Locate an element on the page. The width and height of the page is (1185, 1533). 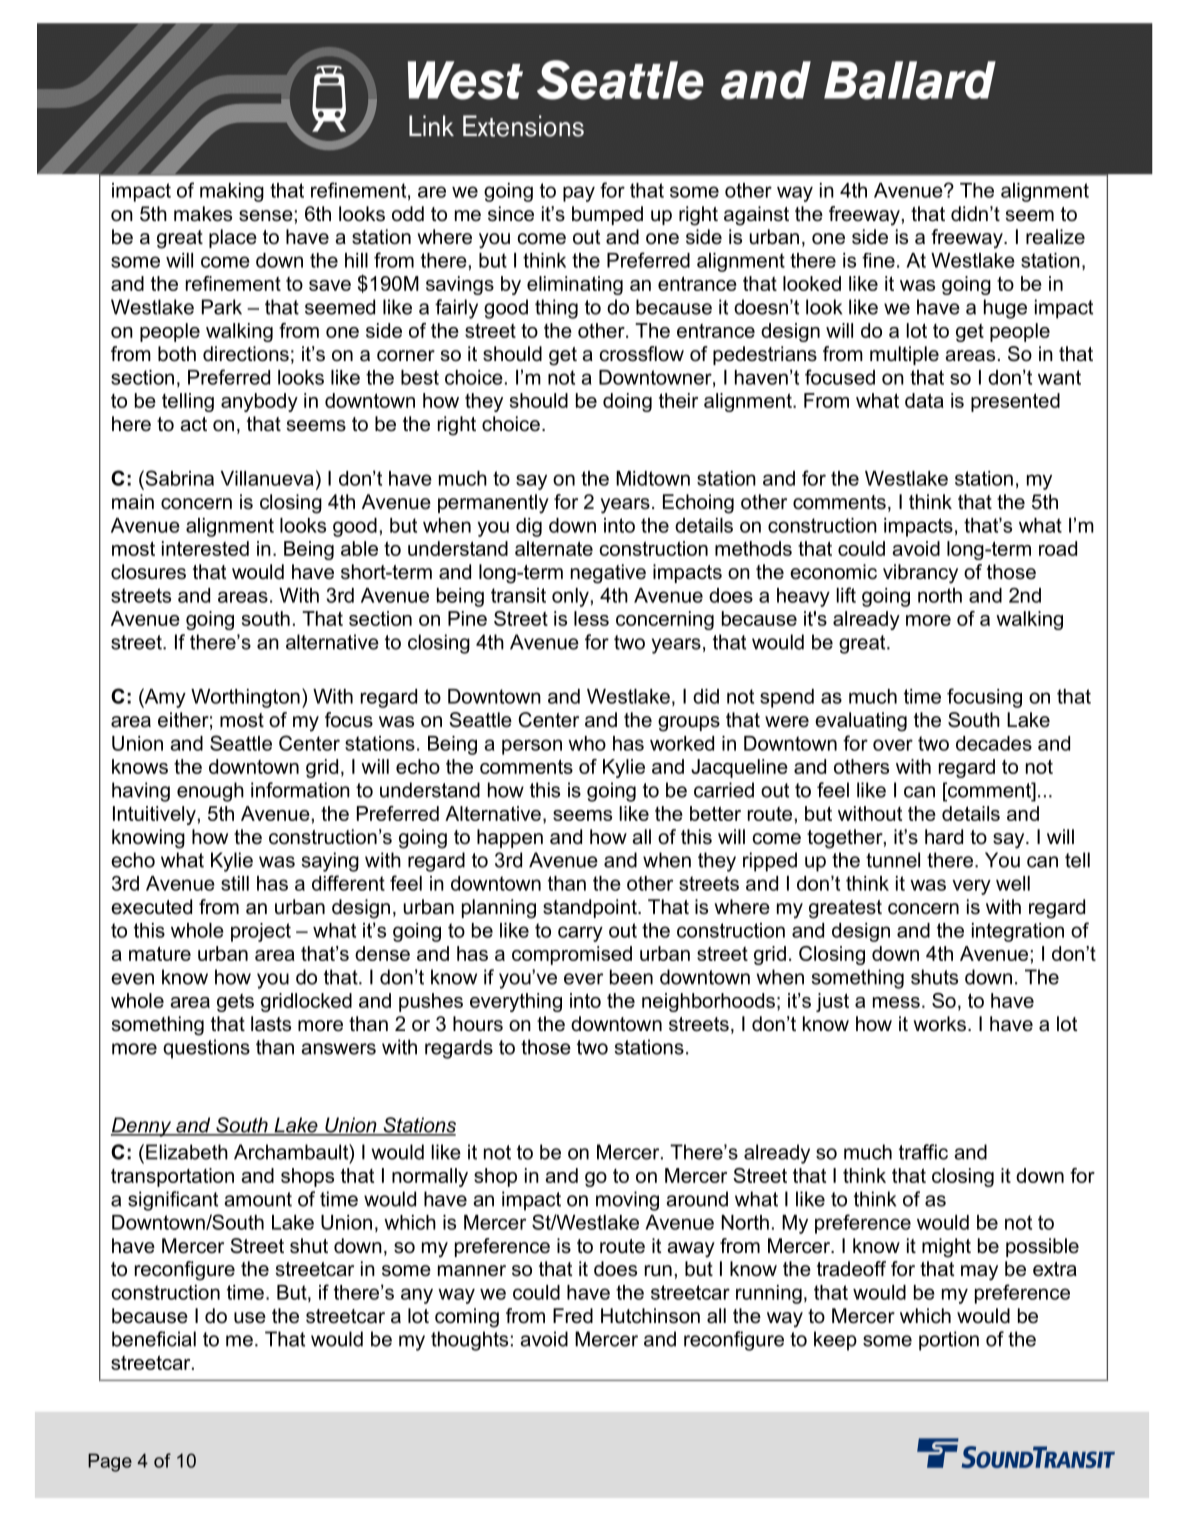
traffic is located at coordinates (923, 1152).
